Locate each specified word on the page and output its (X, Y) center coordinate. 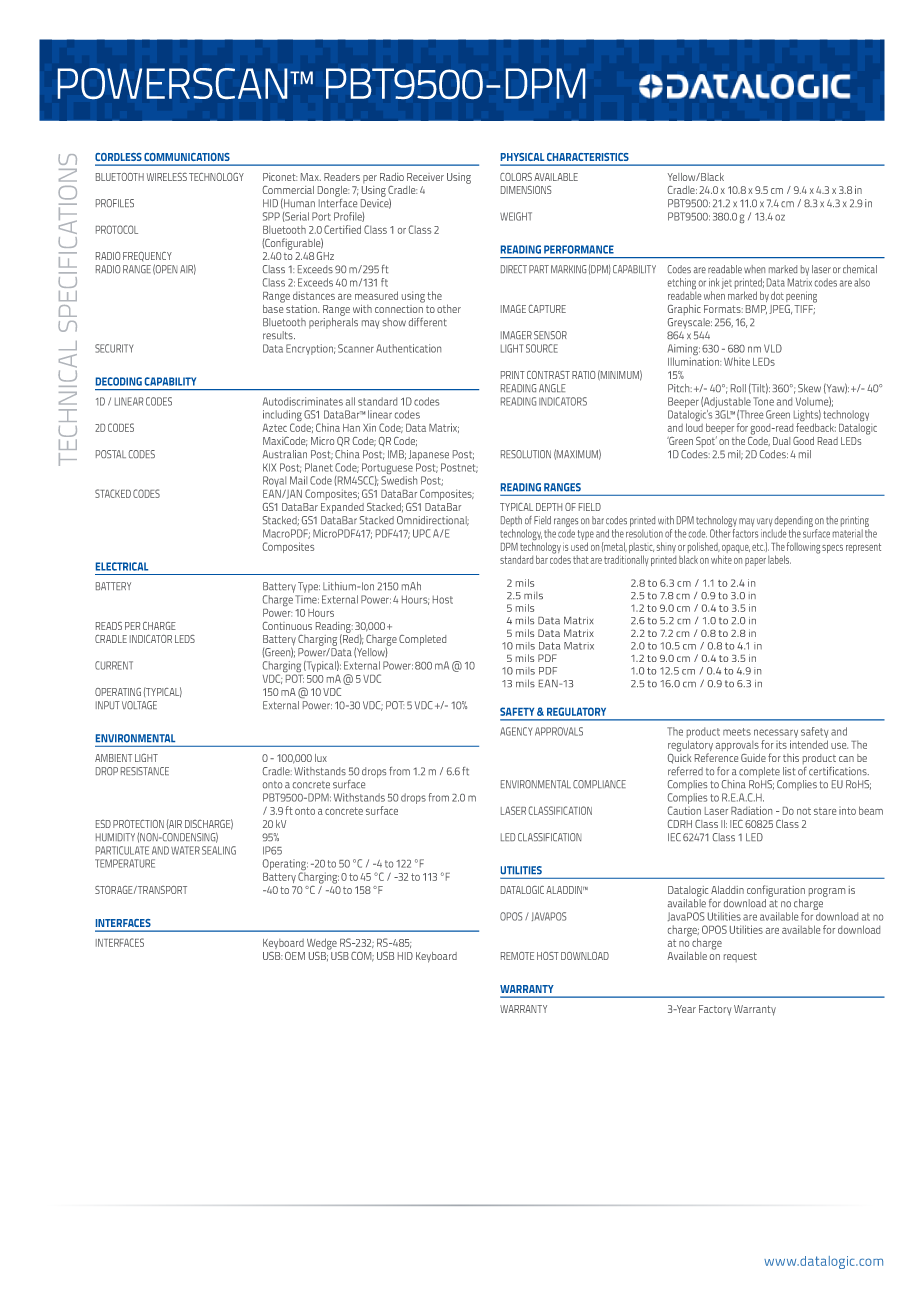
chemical (860, 269)
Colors (517, 177)
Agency (516, 731)
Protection (138, 824)
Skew (809, 388)
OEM (295, 956)
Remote (517, 956)
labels (779, 559)
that (581, 559)
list (789, 771)
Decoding (119, 381)
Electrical (122, 566)
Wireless (167, 177)
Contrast (548, 375)
